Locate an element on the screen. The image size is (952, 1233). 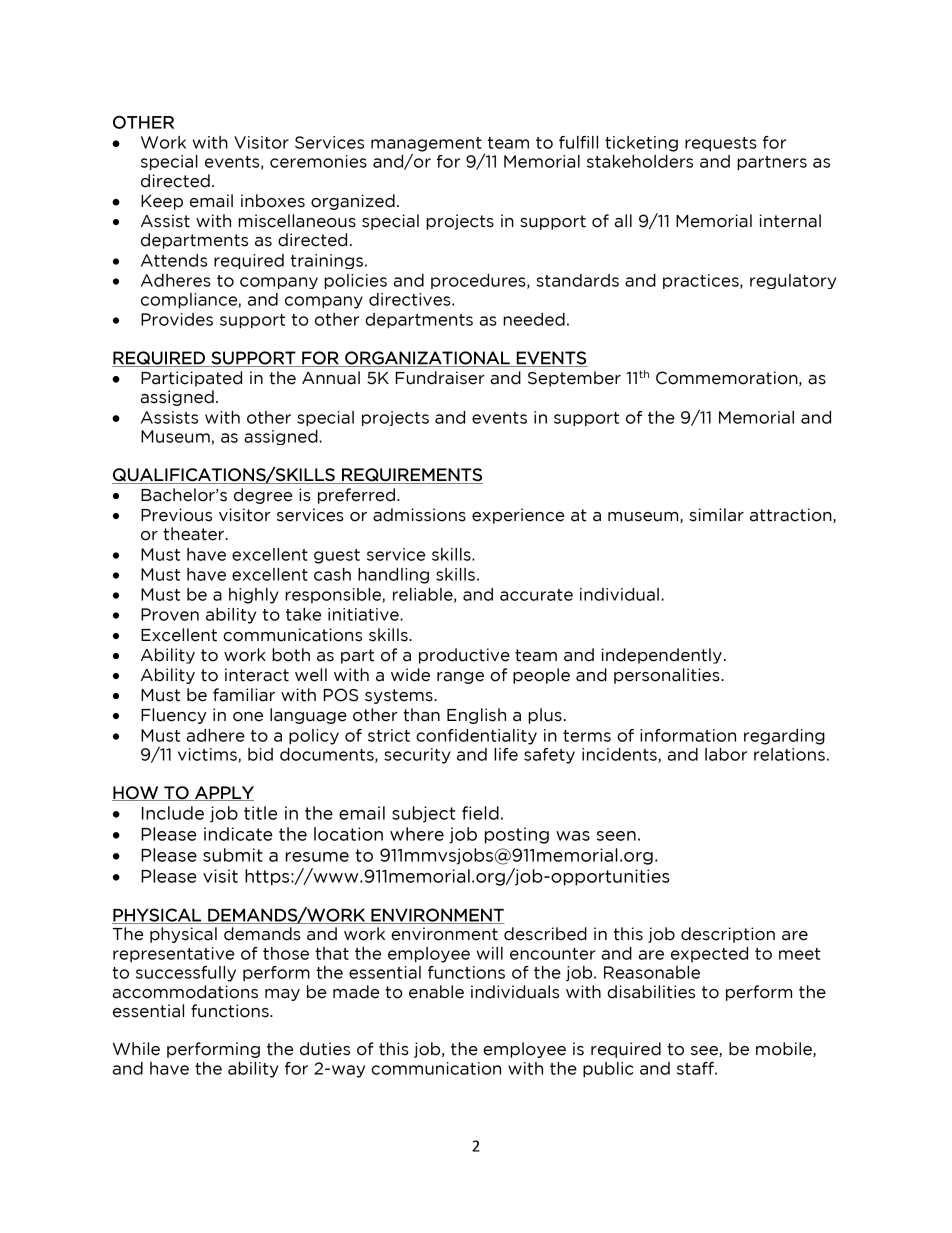
REQUIREMENTS is located at coordinates (411, 476).
